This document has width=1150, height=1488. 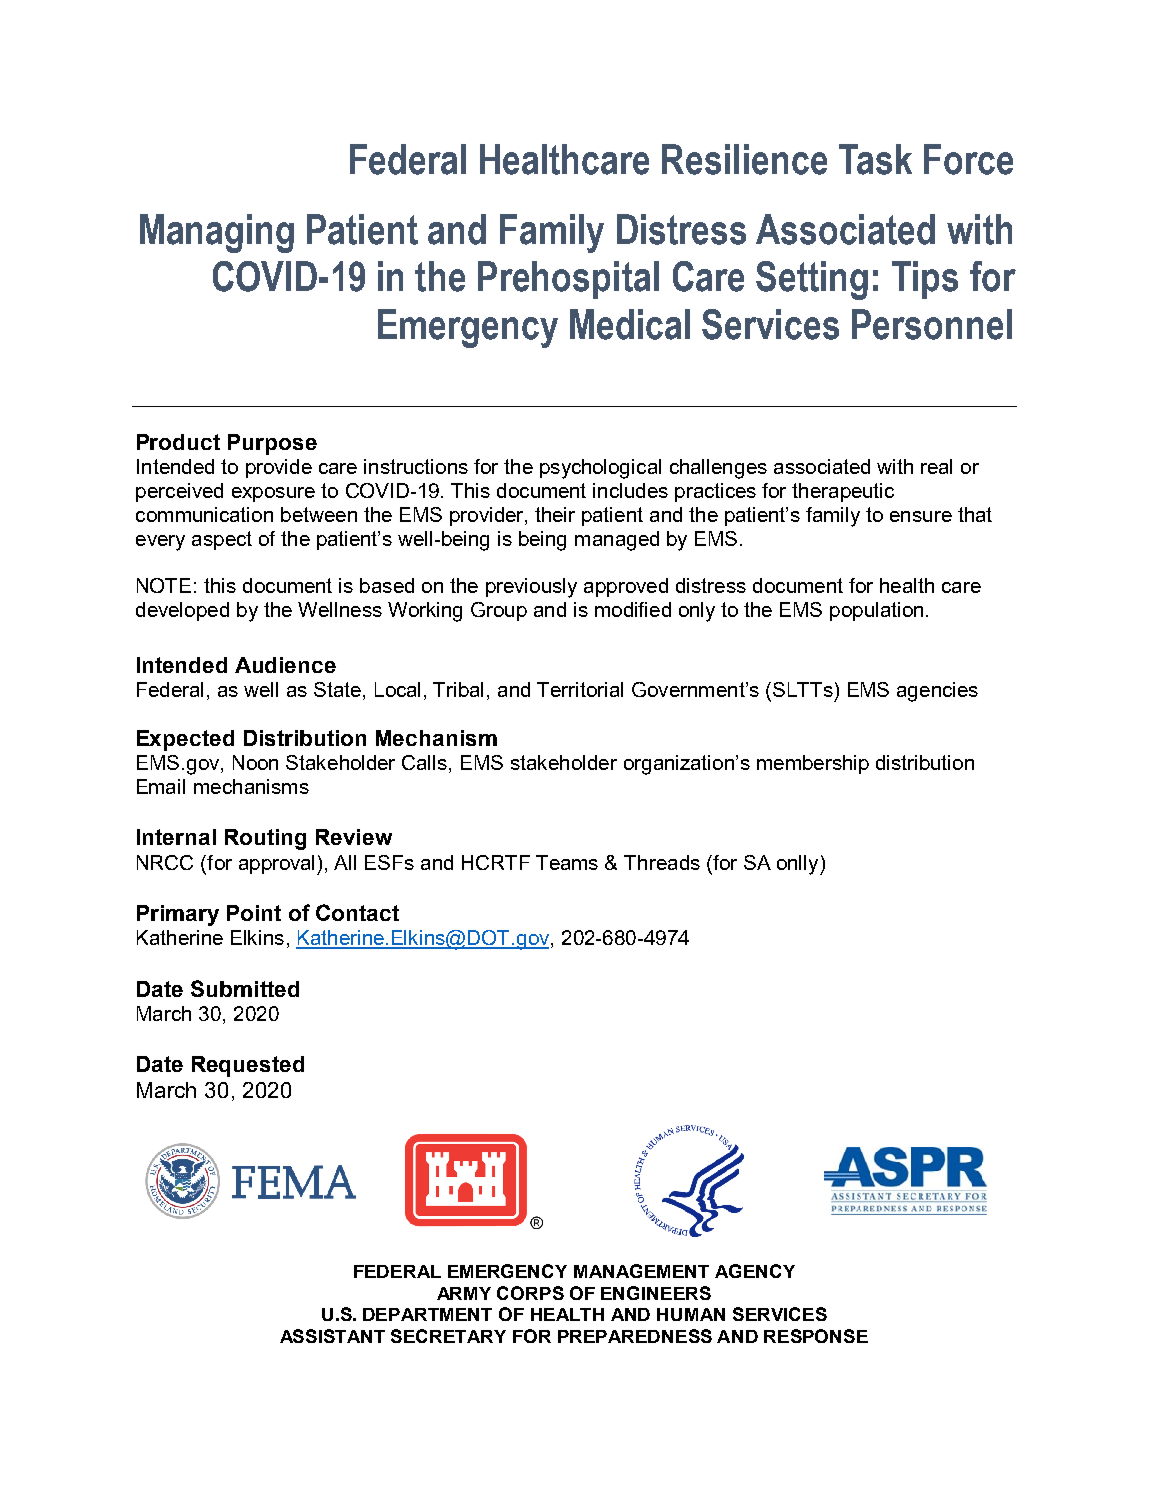 I want to click on previously, so click(x=531, y=588).
